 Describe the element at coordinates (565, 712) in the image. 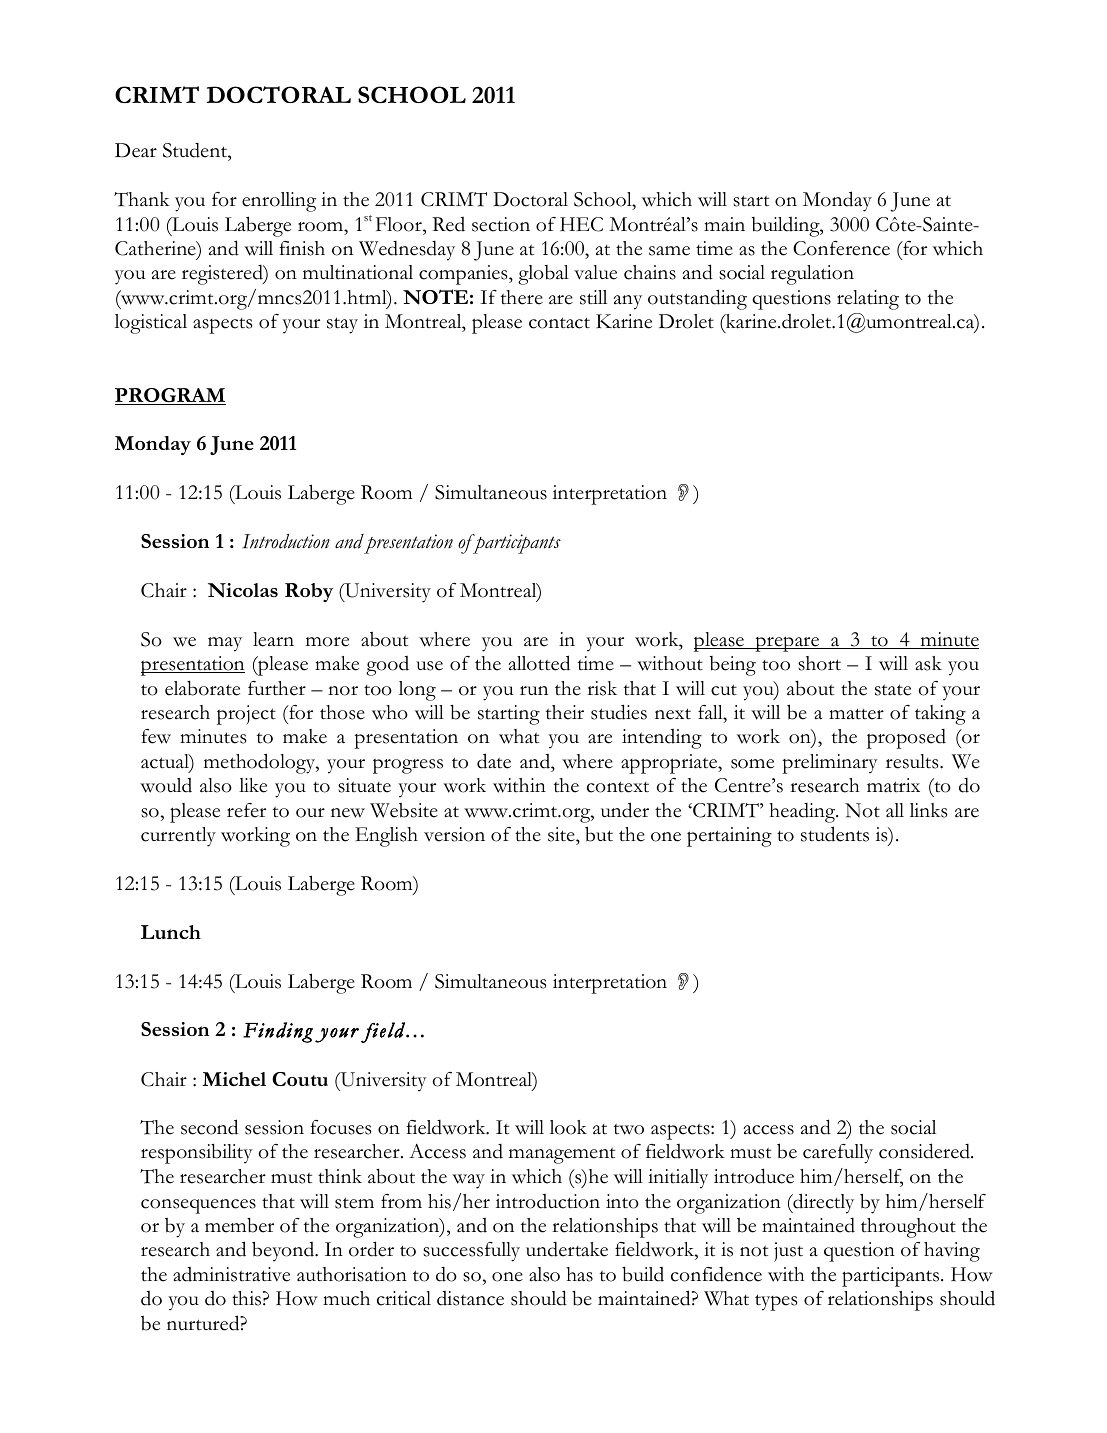

I see `their` at that location.
